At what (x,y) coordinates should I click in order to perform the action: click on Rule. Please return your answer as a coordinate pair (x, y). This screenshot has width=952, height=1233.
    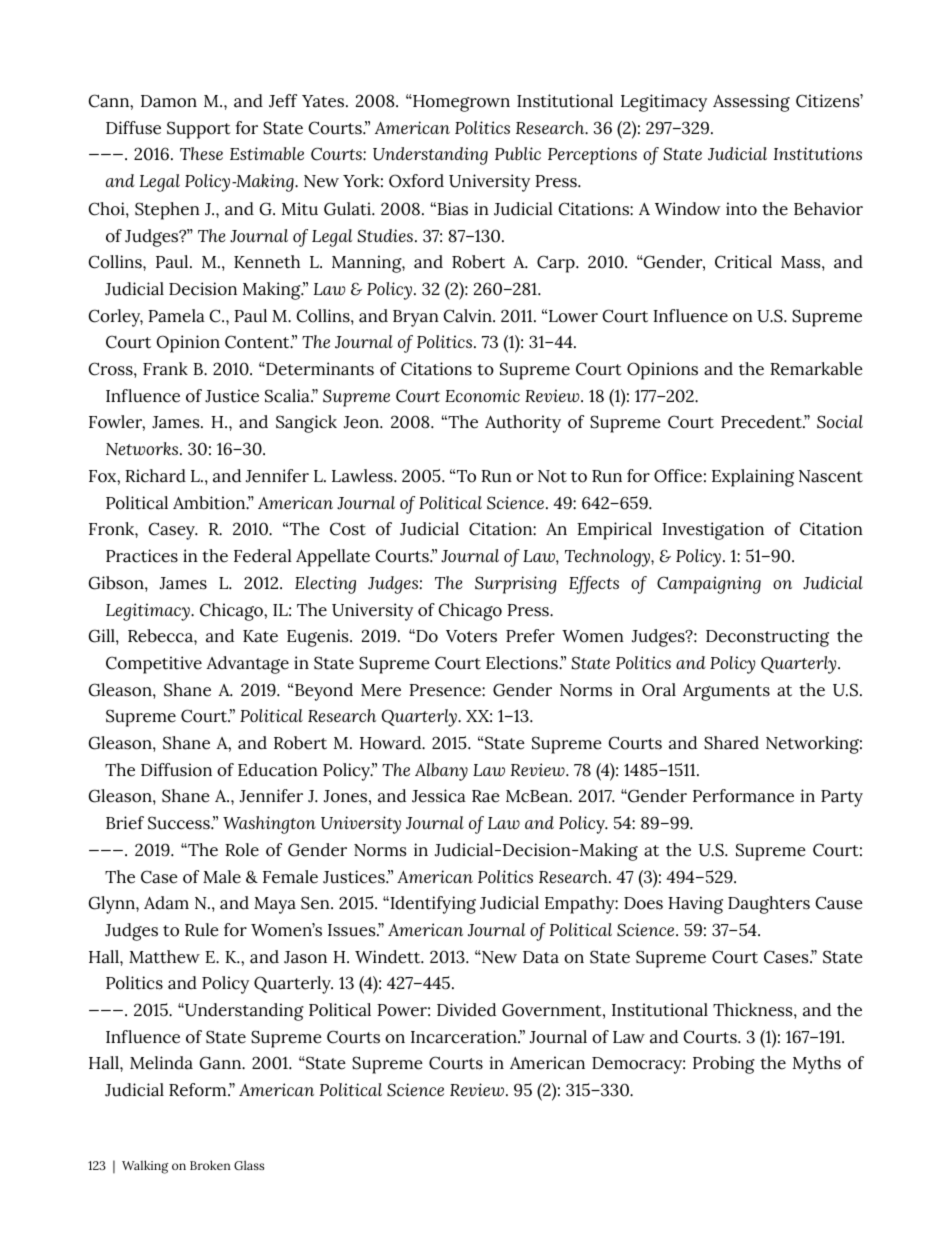
    Looking at the image, I should click on (202, 930).
